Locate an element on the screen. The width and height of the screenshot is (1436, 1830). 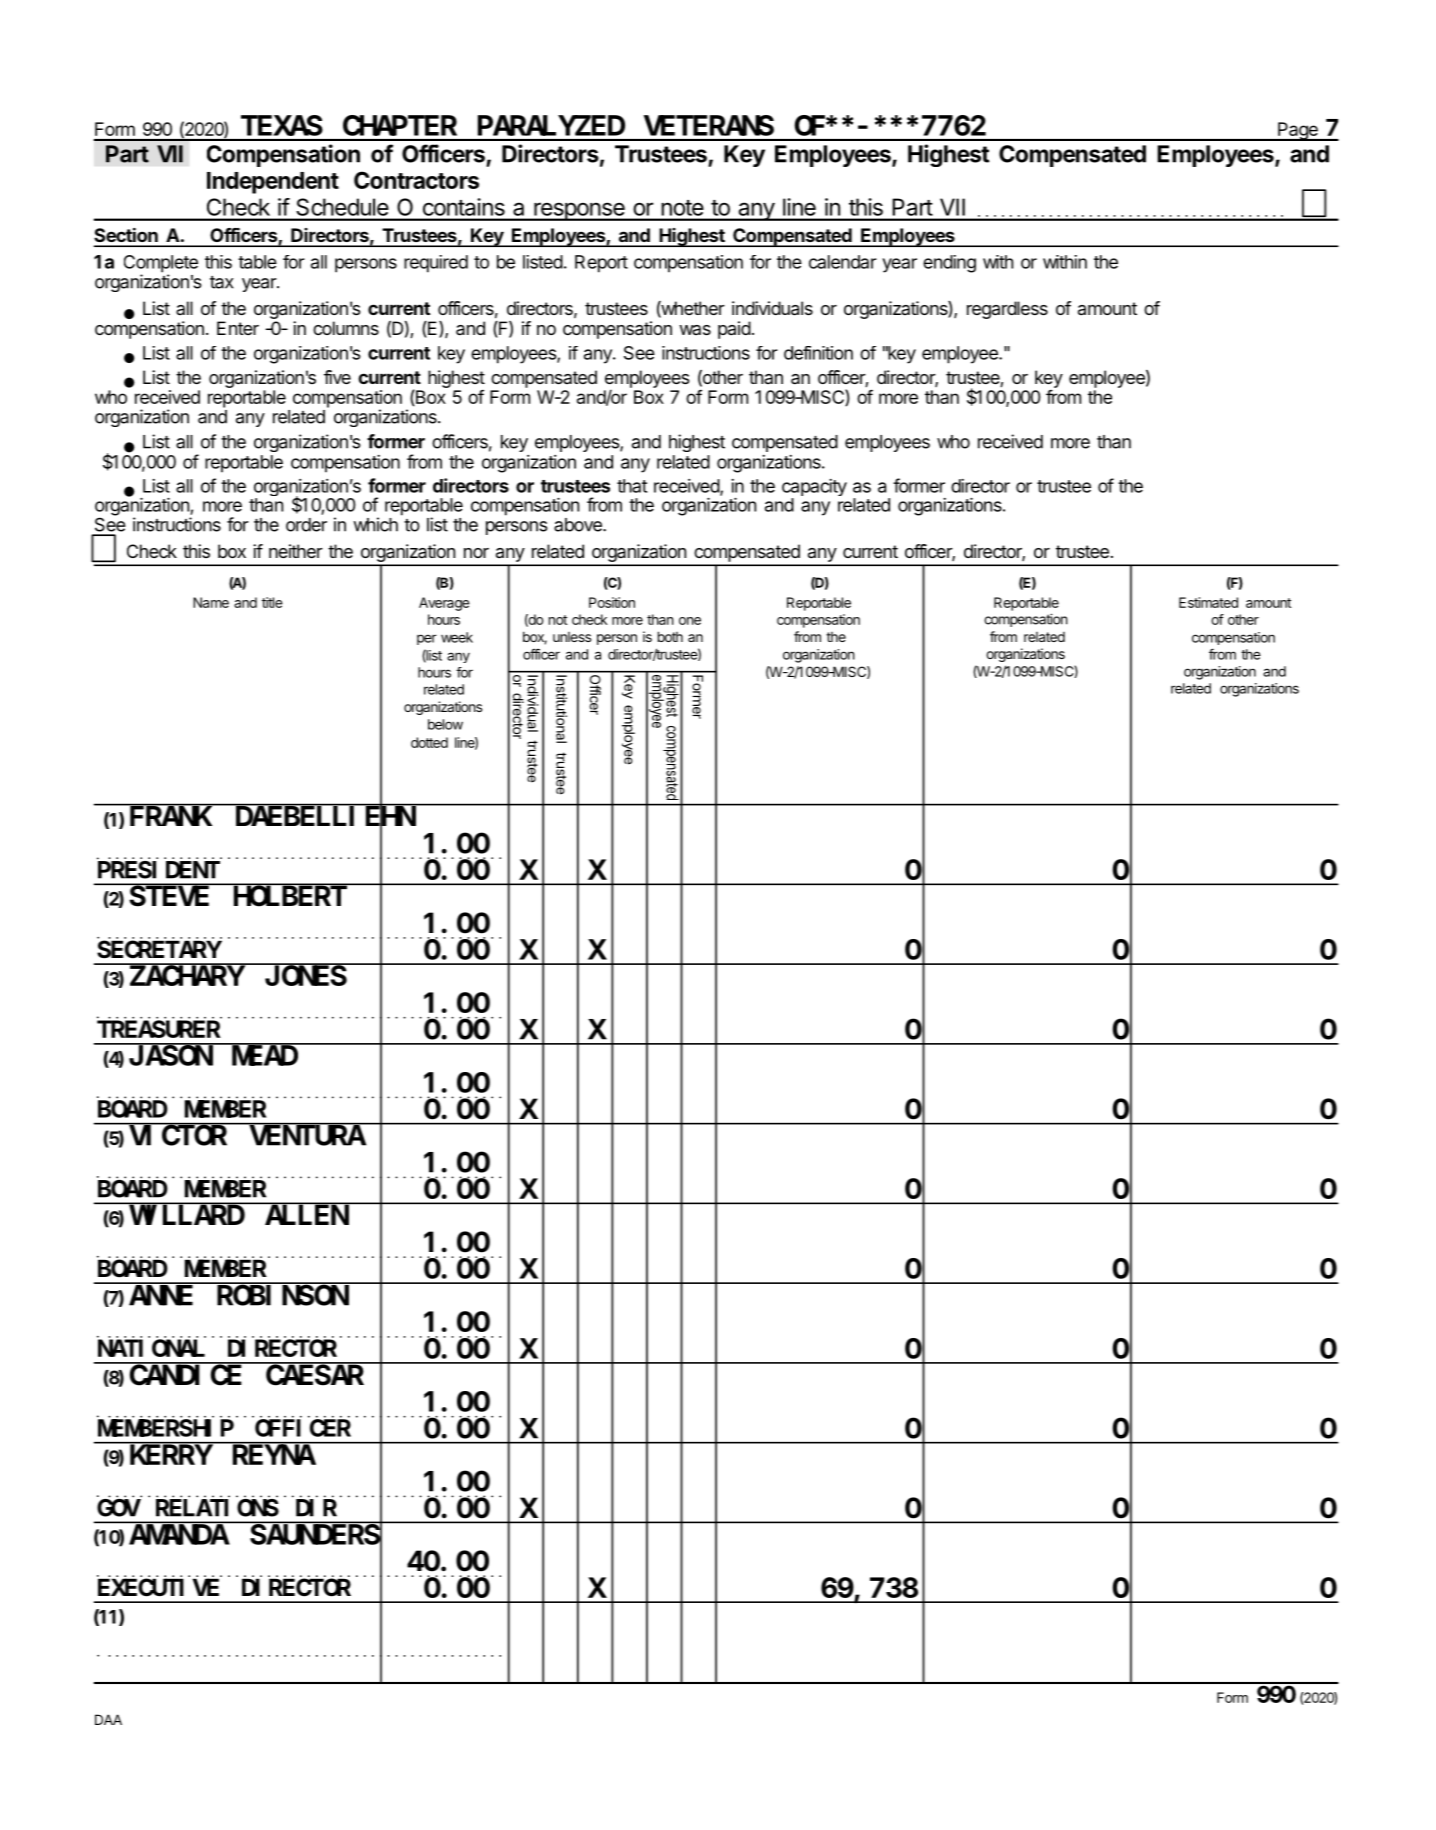
note is located at coordinates (682, 208).
